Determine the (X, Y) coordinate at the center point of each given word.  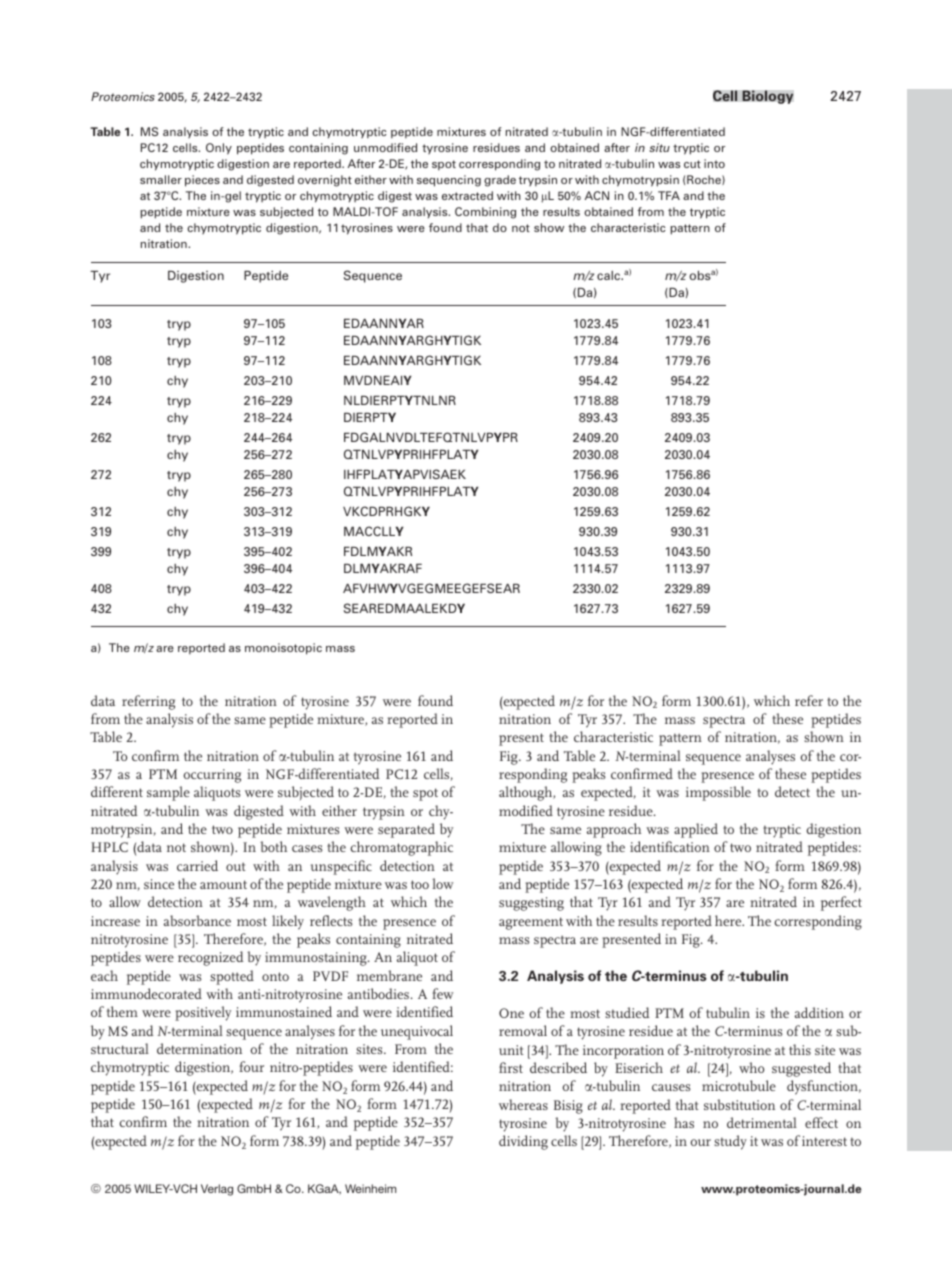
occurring (212, 776)
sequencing (449, 181)
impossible (718, 793)
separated (406, 830)
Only (219, 149)
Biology (768, 97)
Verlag (217, 1190)
